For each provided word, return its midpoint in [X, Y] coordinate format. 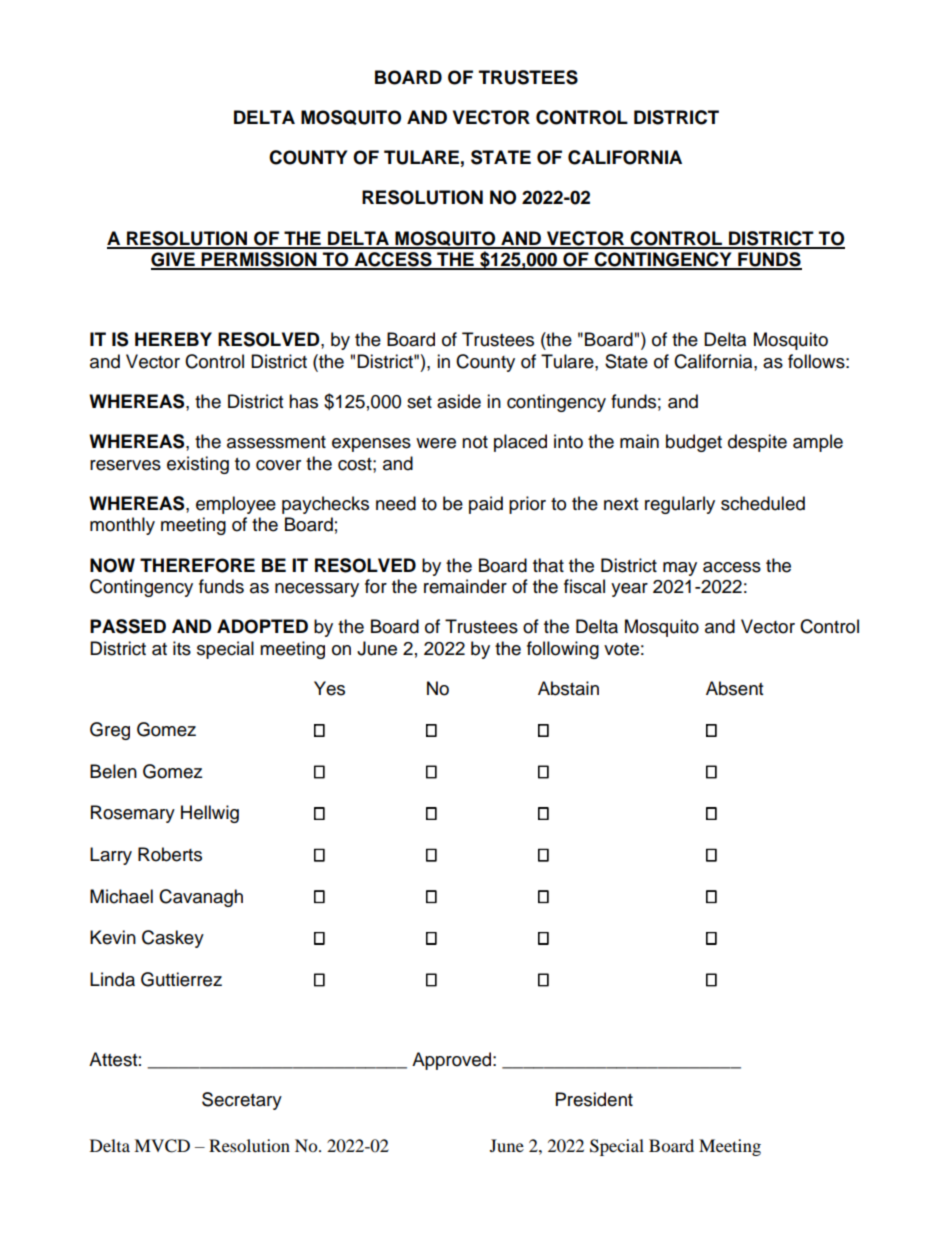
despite [757, 443]
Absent [734, 688]
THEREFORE [197, 565]
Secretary [242, 1101]
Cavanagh [201, 898]
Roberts [170, 854]
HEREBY [173, 339]
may [680, 569]
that [548, 565]
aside [459, 401]
